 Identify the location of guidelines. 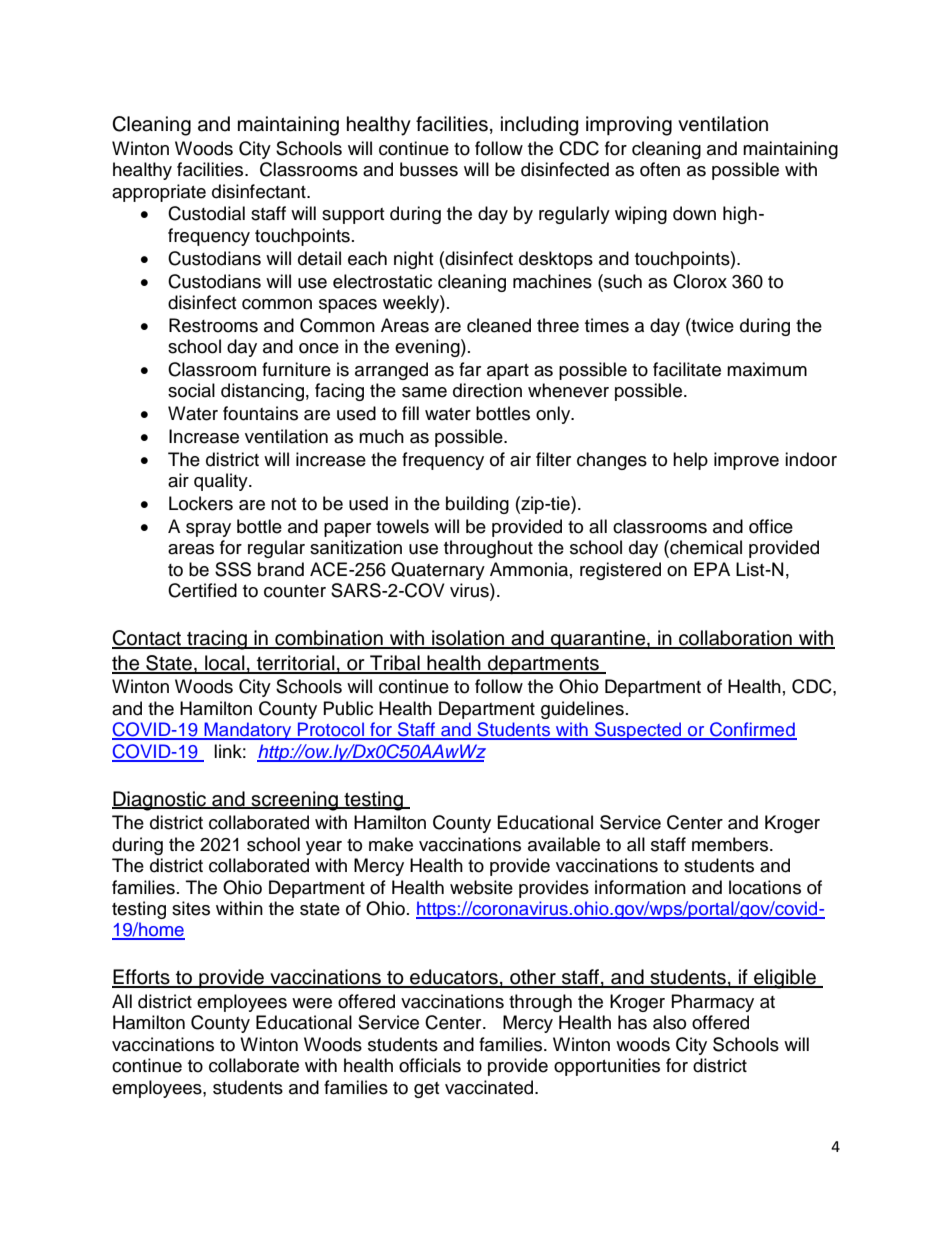
(582, 710).
